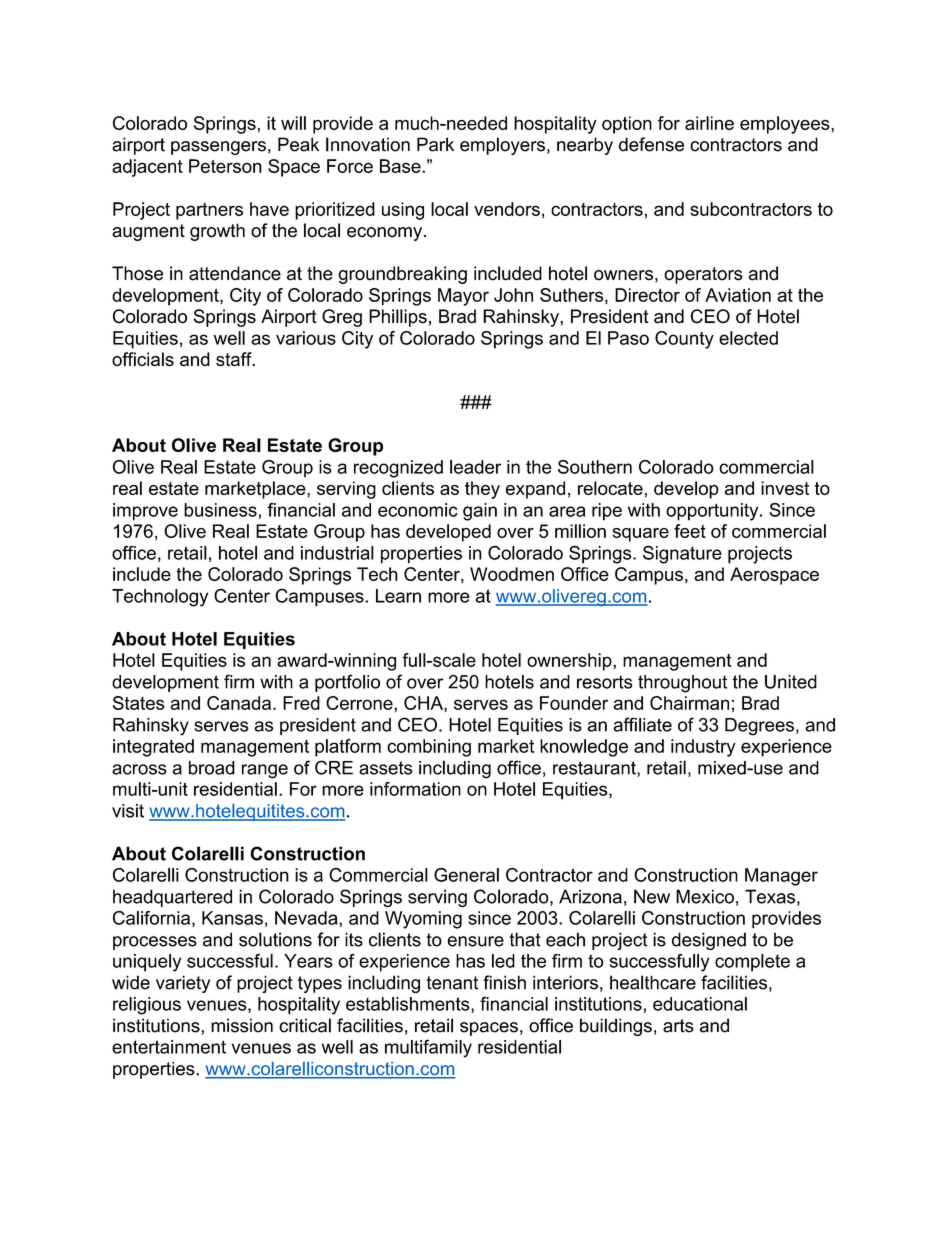  What do you see at coordinates (398, 596) in the page?
I see `Learn` at bounding box center [398, 596].
